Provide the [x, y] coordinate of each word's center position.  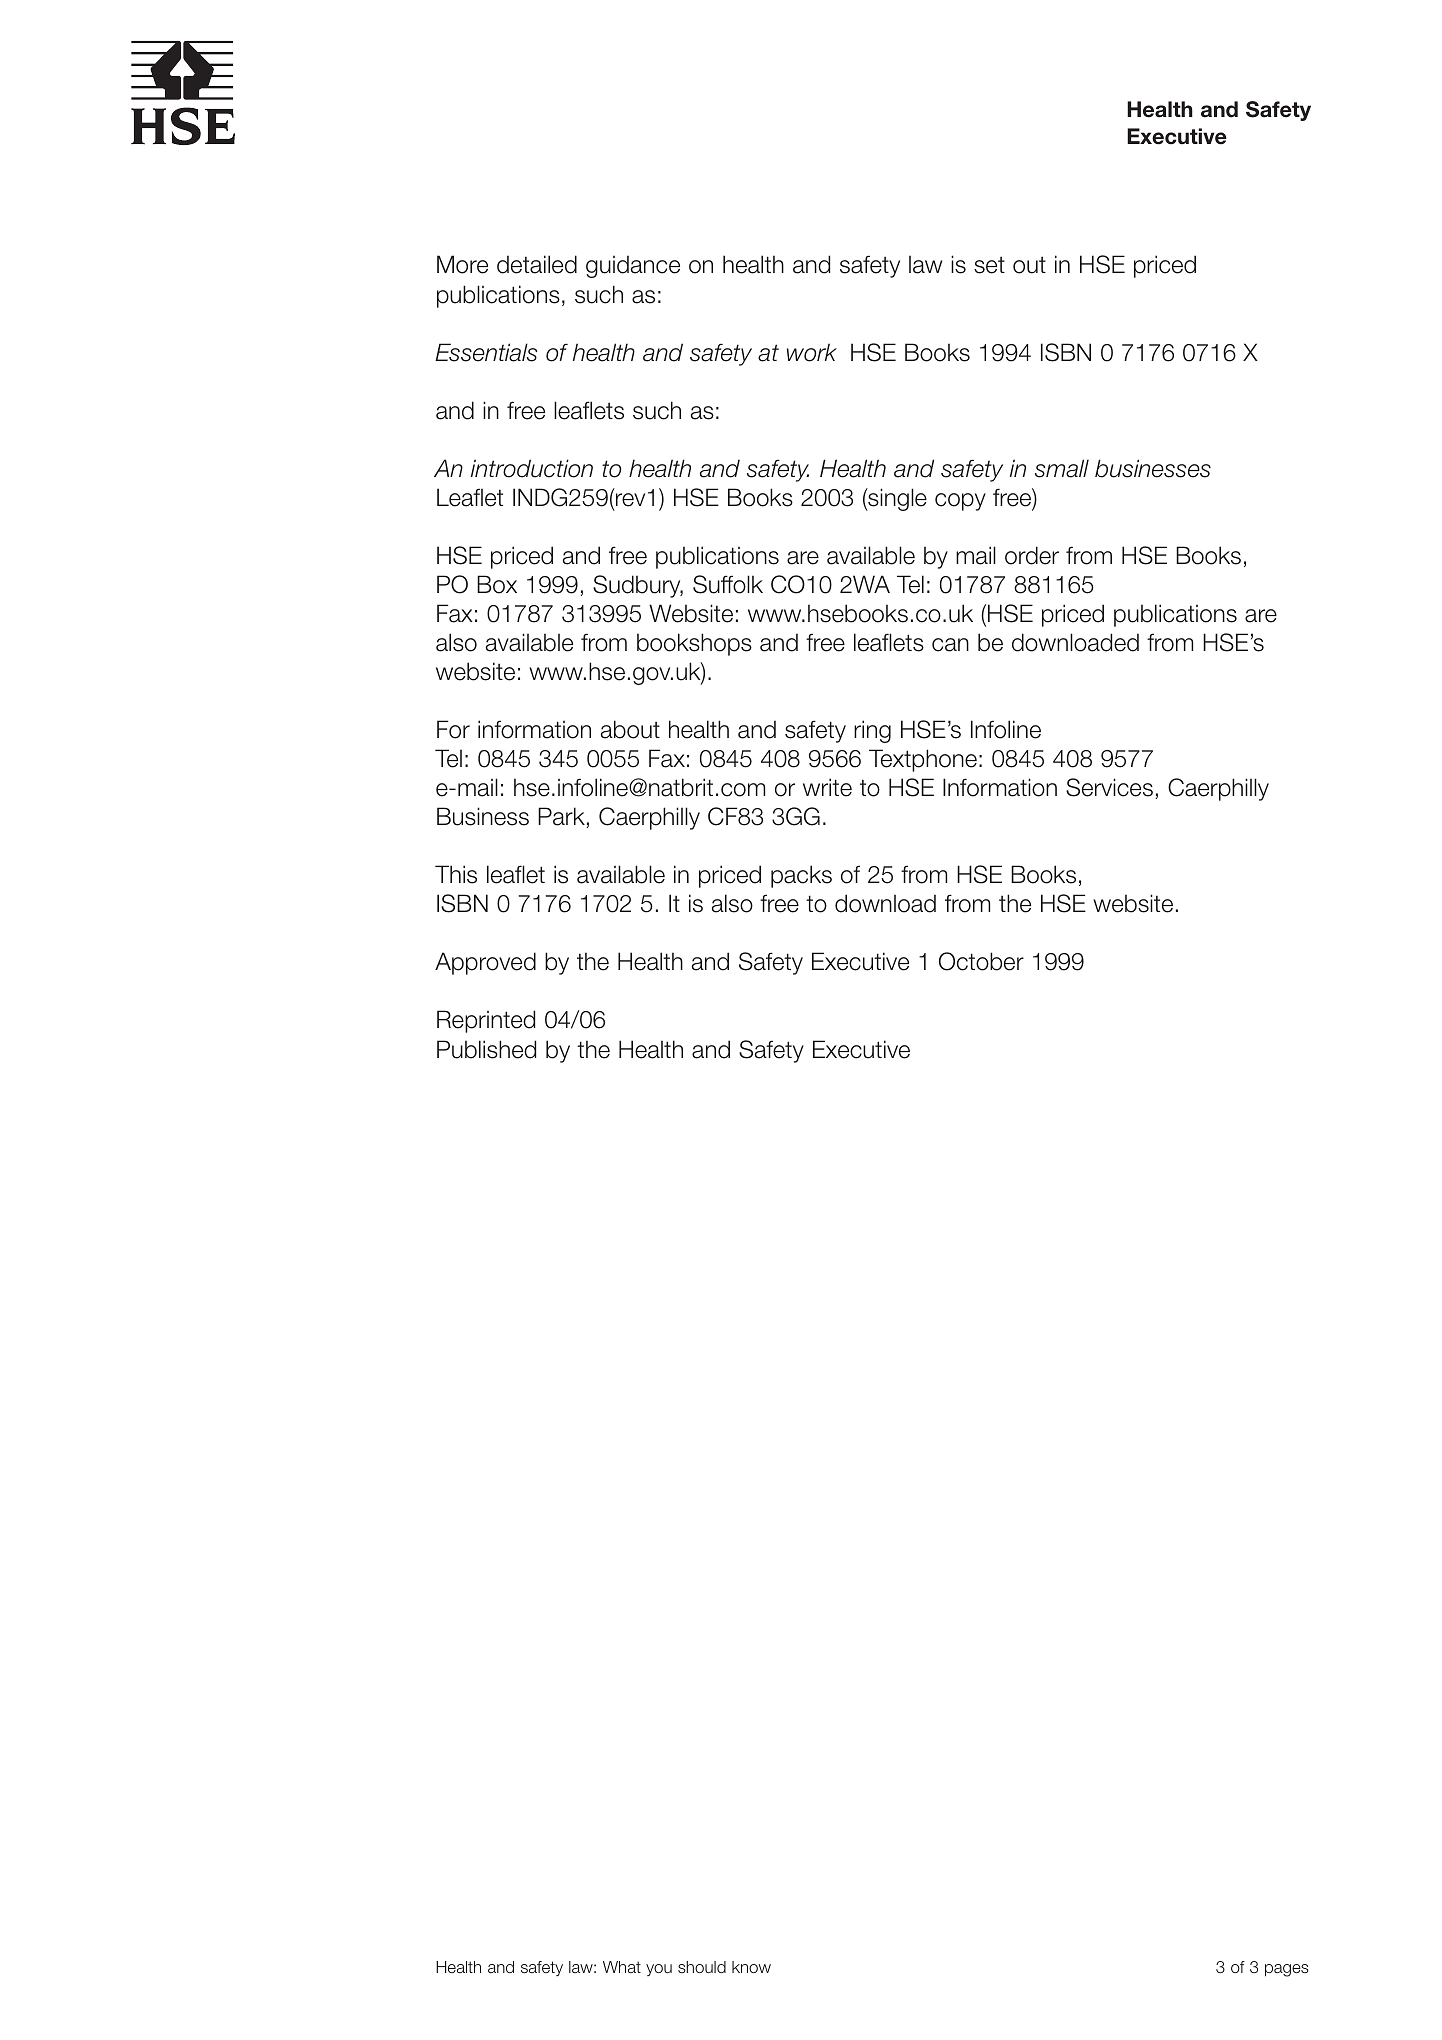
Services [1109, 787]
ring [872, 731]
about [630, 729]
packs [801, 876]
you [659, 1970]
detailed [537, 264]
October [981, 961]
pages [1287, 1970]
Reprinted [486, 1021]
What [622, 1967]
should [702, 1967]
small [1062, 468]
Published [486, 1049]
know [751, 1967]
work [812, 352]
